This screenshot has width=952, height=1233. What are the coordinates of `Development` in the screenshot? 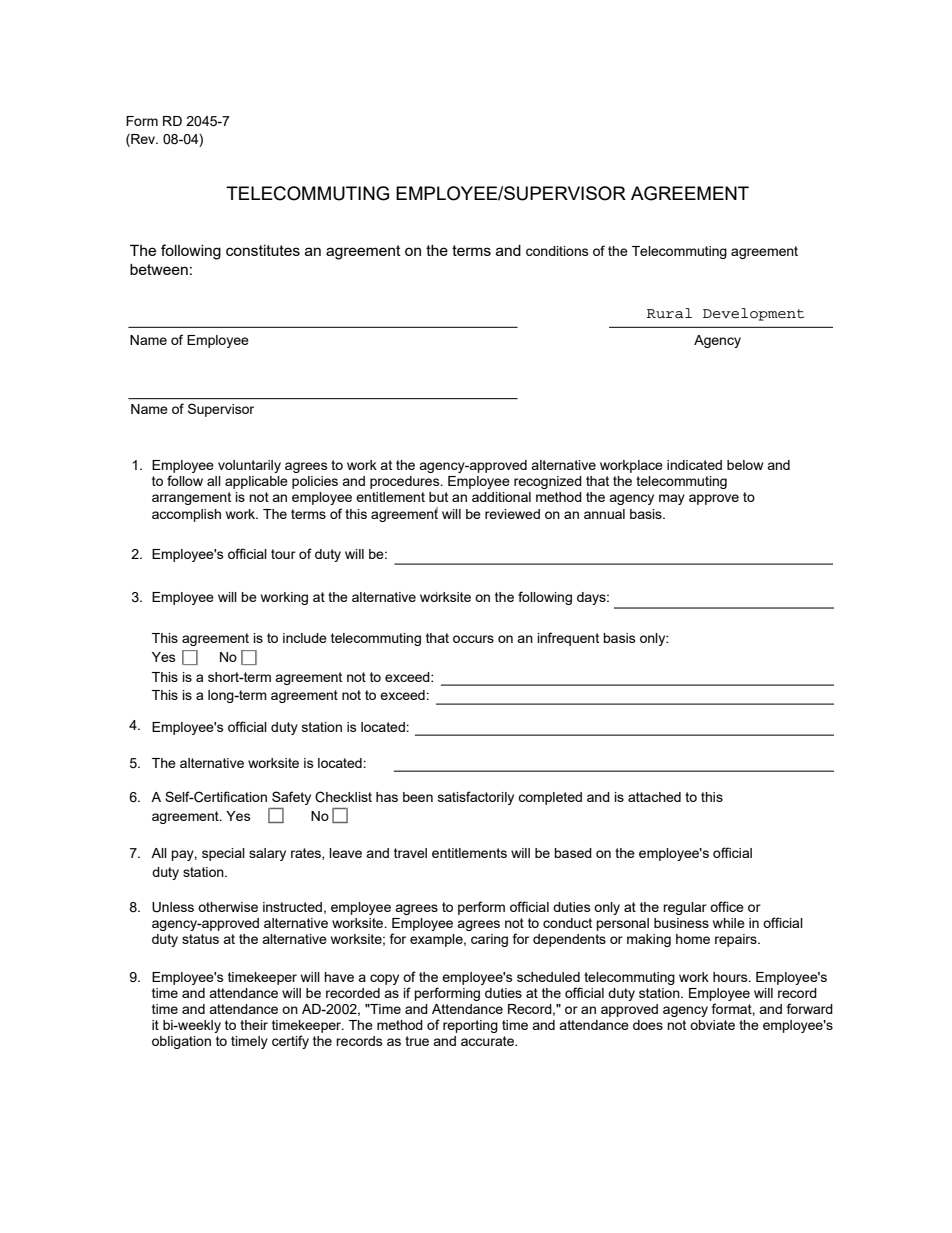 It's located at (753, 314).
